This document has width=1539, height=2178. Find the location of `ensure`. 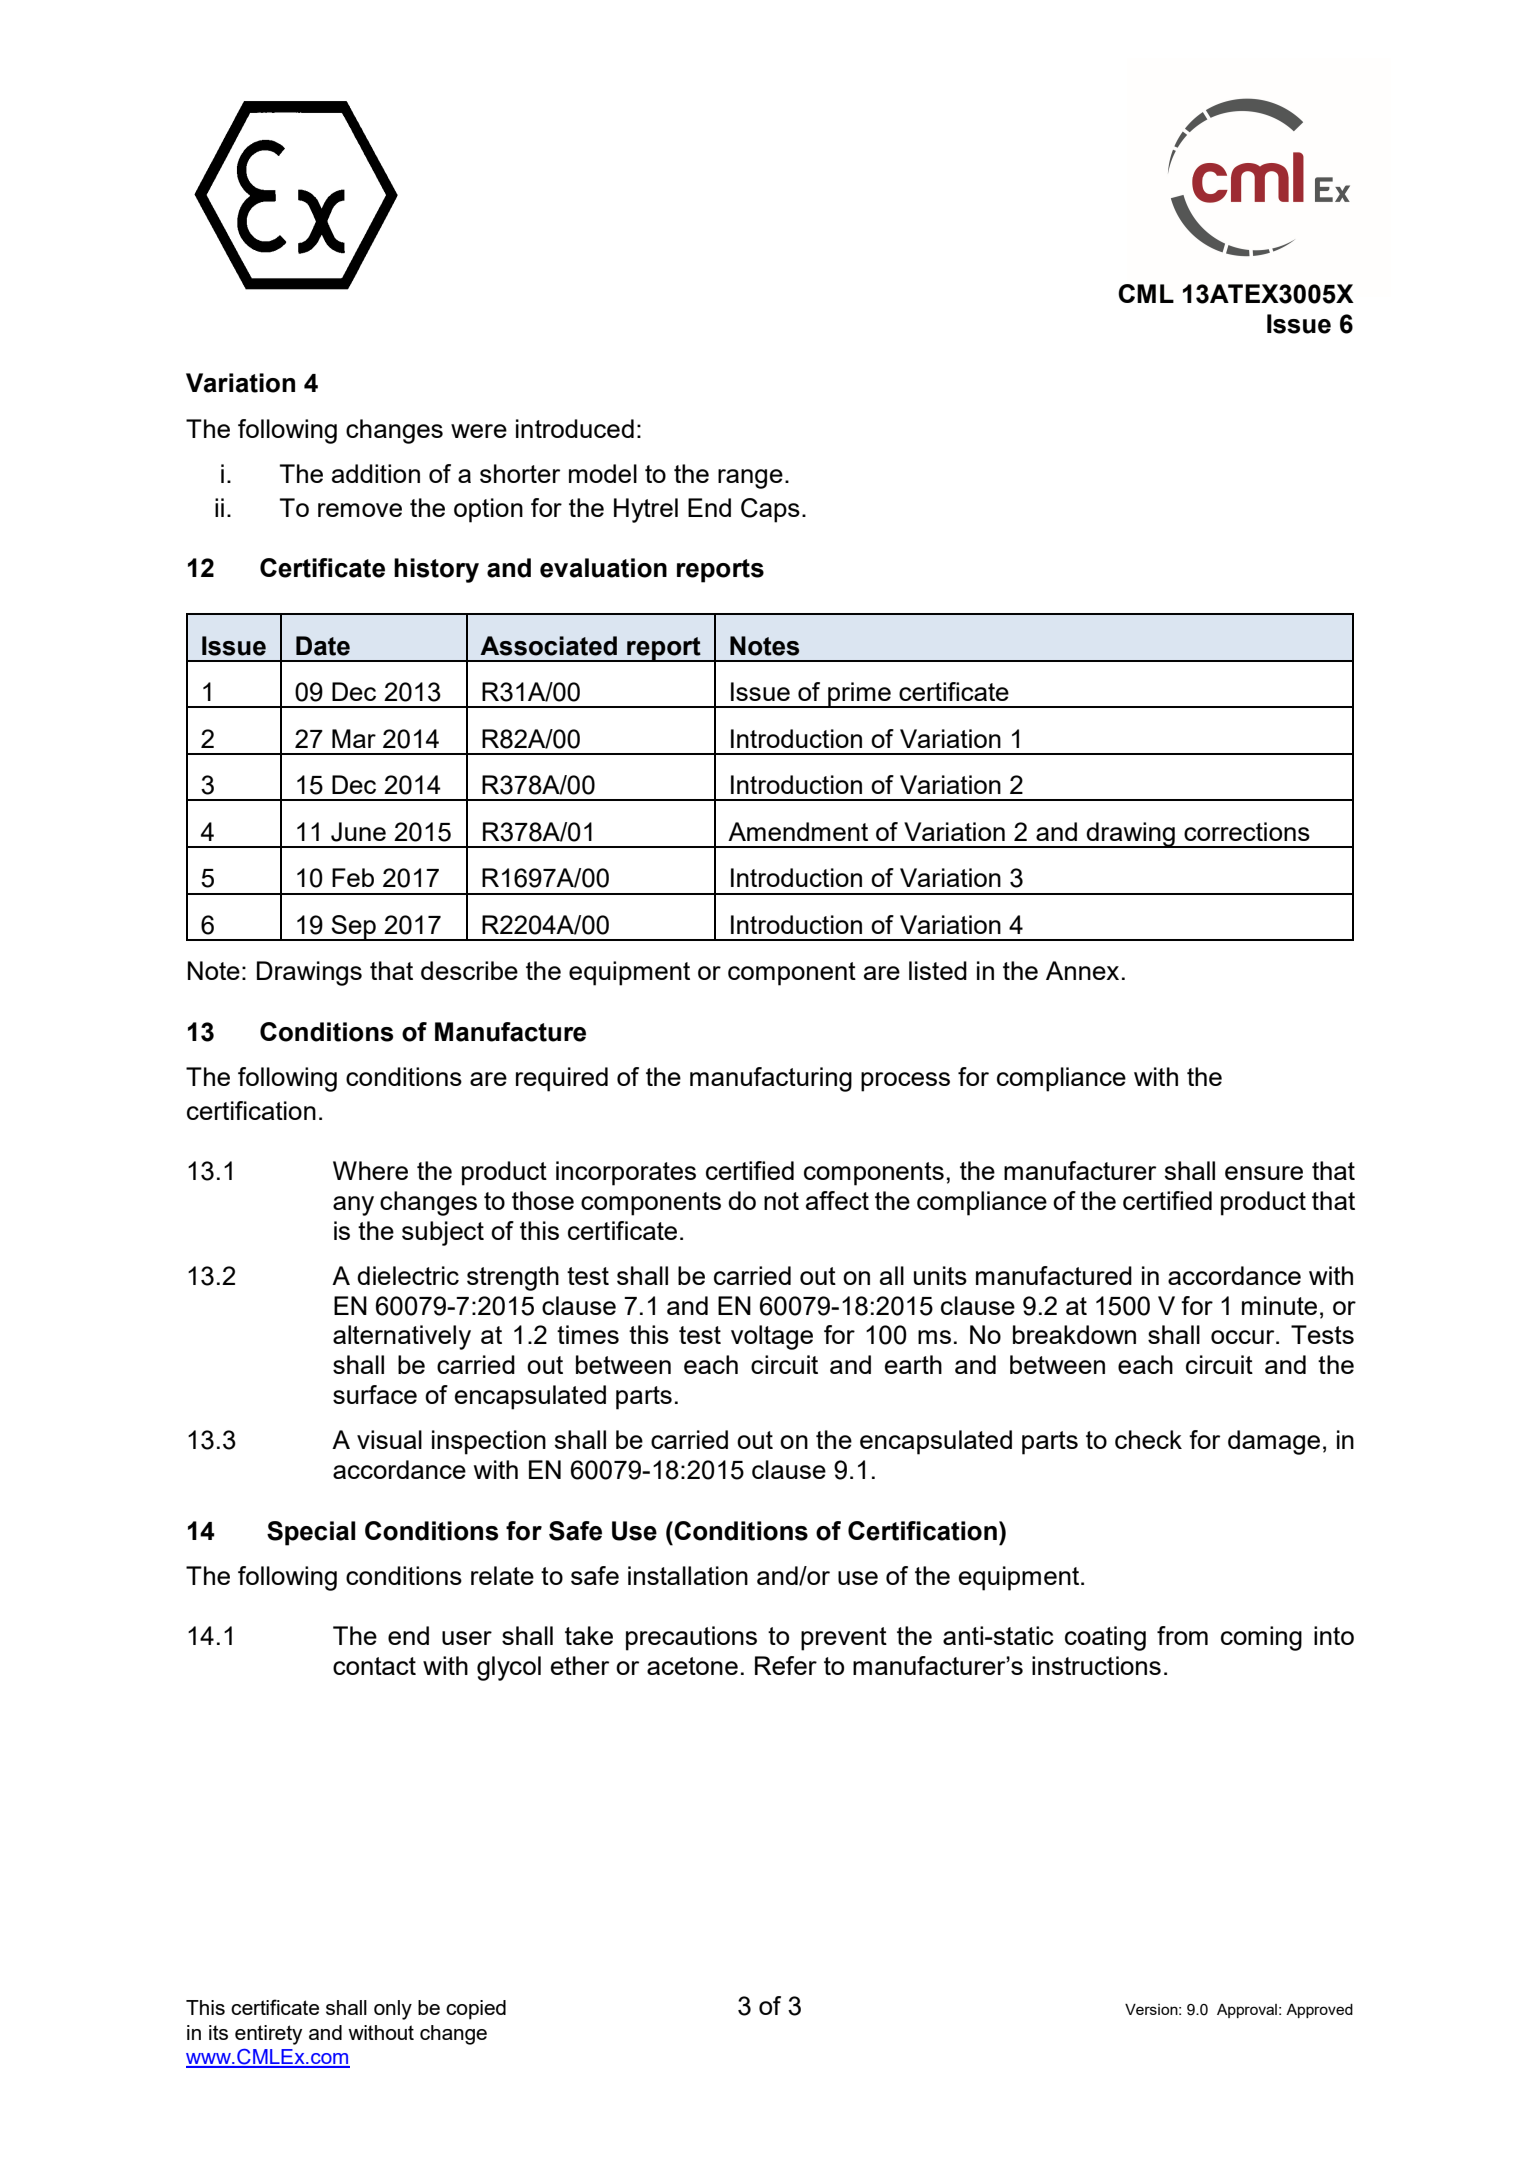

ensure is located at coordinates (1264, 1173).
